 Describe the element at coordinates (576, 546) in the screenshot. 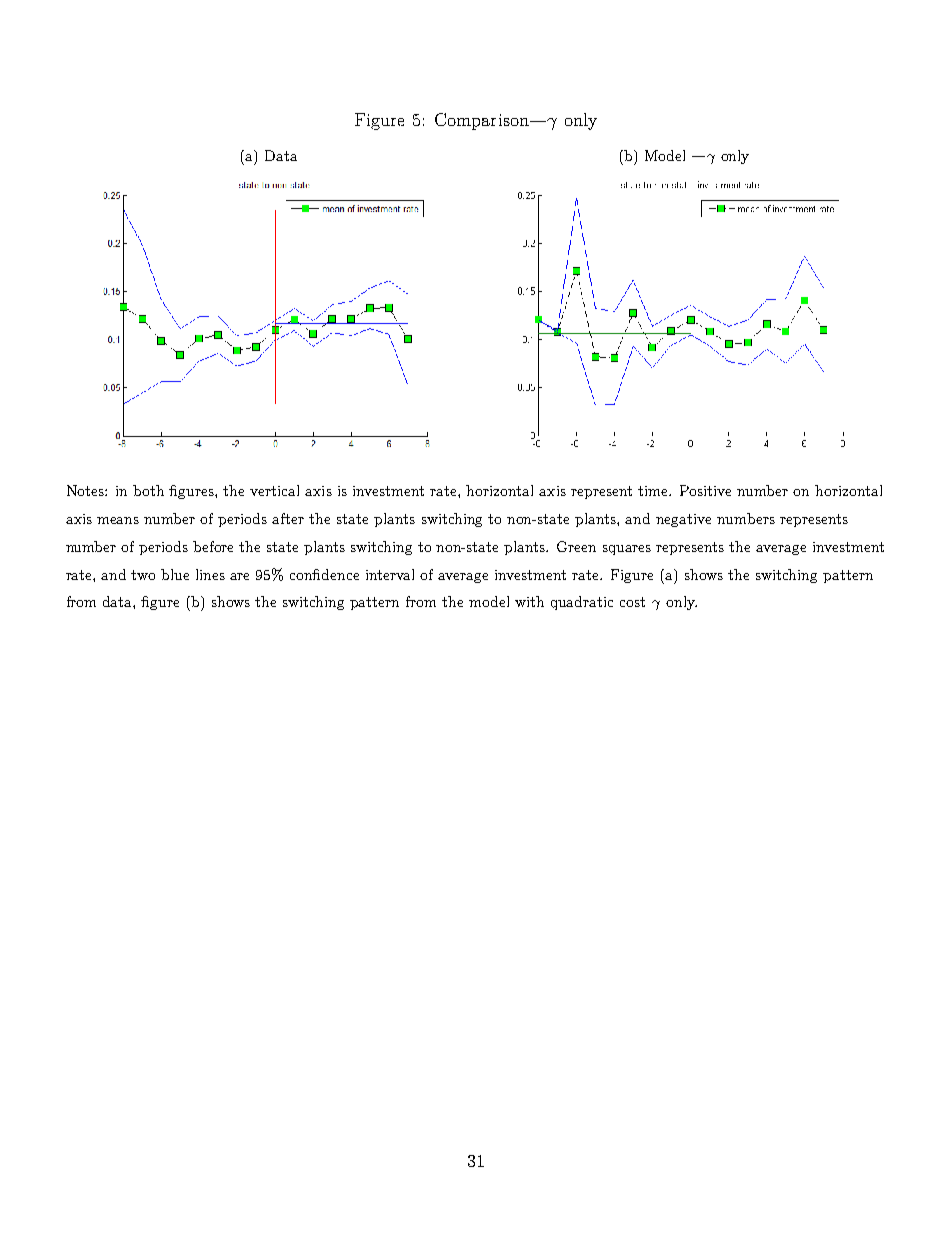

I see `Green` at that location.
